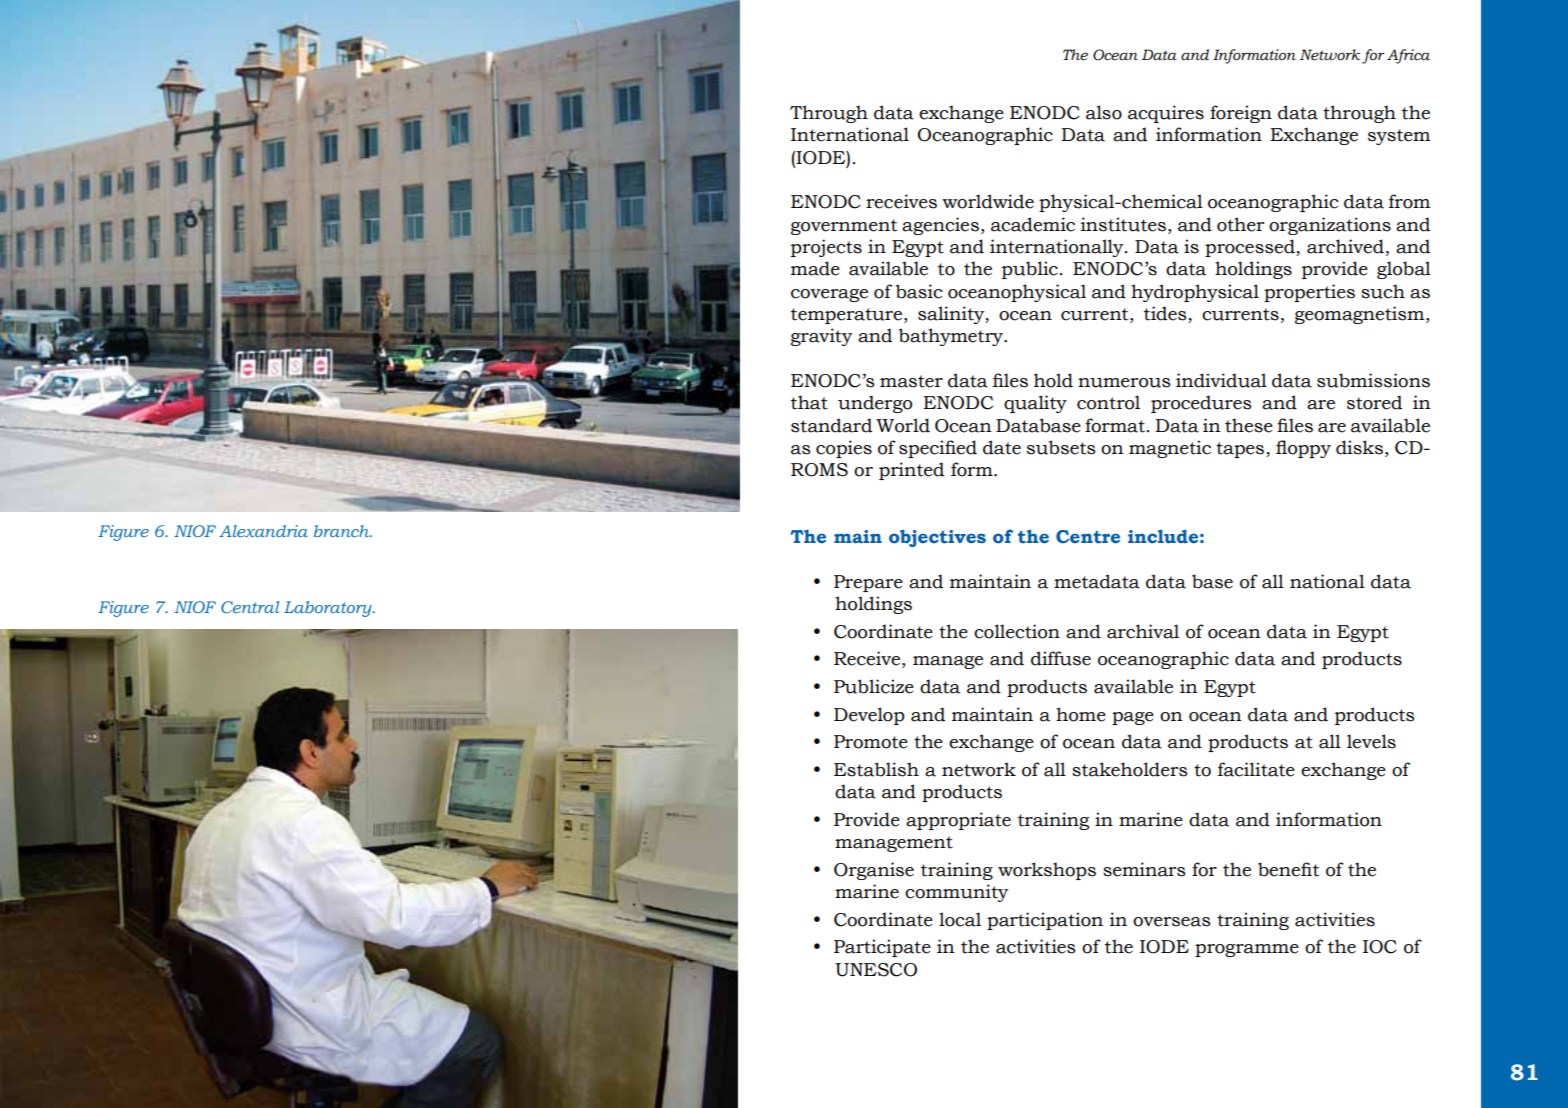  What do you see at coordinates (1309, 293) in the document?
I see `properties` at bounding box center [1309, 293].
